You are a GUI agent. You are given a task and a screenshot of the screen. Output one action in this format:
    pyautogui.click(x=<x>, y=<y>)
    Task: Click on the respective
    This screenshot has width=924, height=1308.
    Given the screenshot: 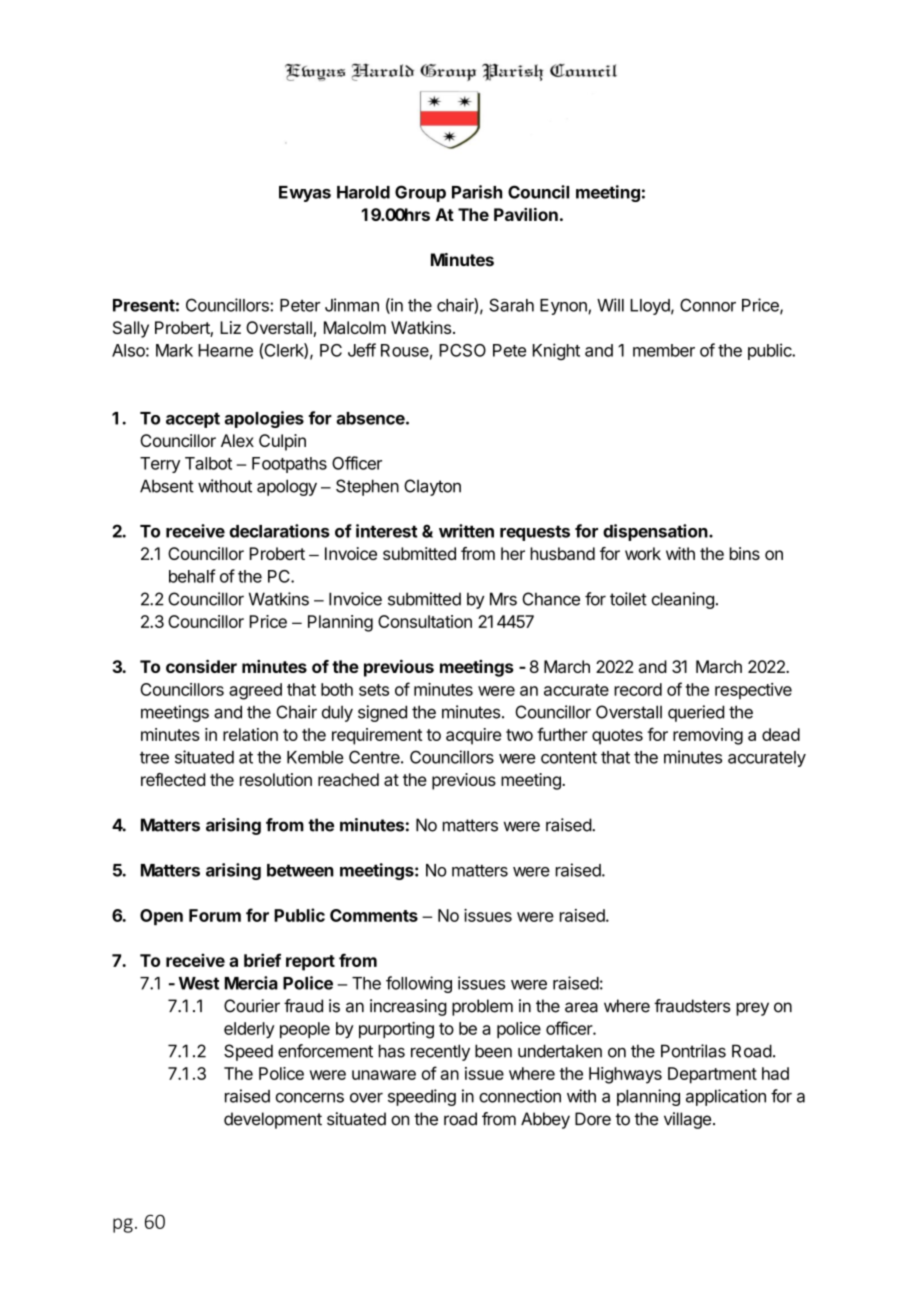 What is the action you would take?
    pyautogui.click(x=753, y=691)
